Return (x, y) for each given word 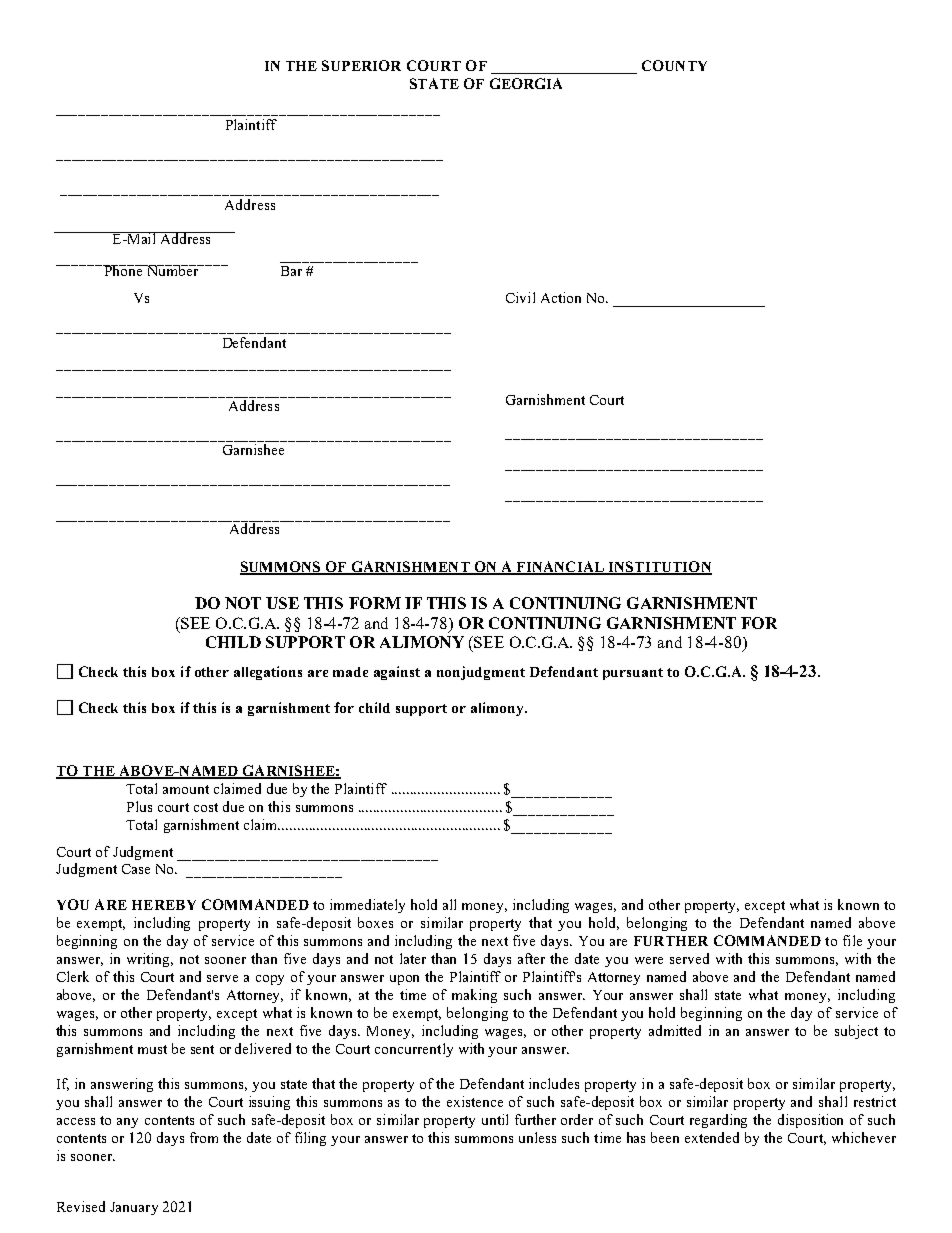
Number (172, 270)
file (852, 940)
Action (561, 297)
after (531, 958)
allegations (268, 673)
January (134, 1208)
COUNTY (674, 65)
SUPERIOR (361, 65)
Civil (520, 297)
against (397, 673)
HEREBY (164, 905)
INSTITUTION (659, 568)
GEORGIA (526, 83)
